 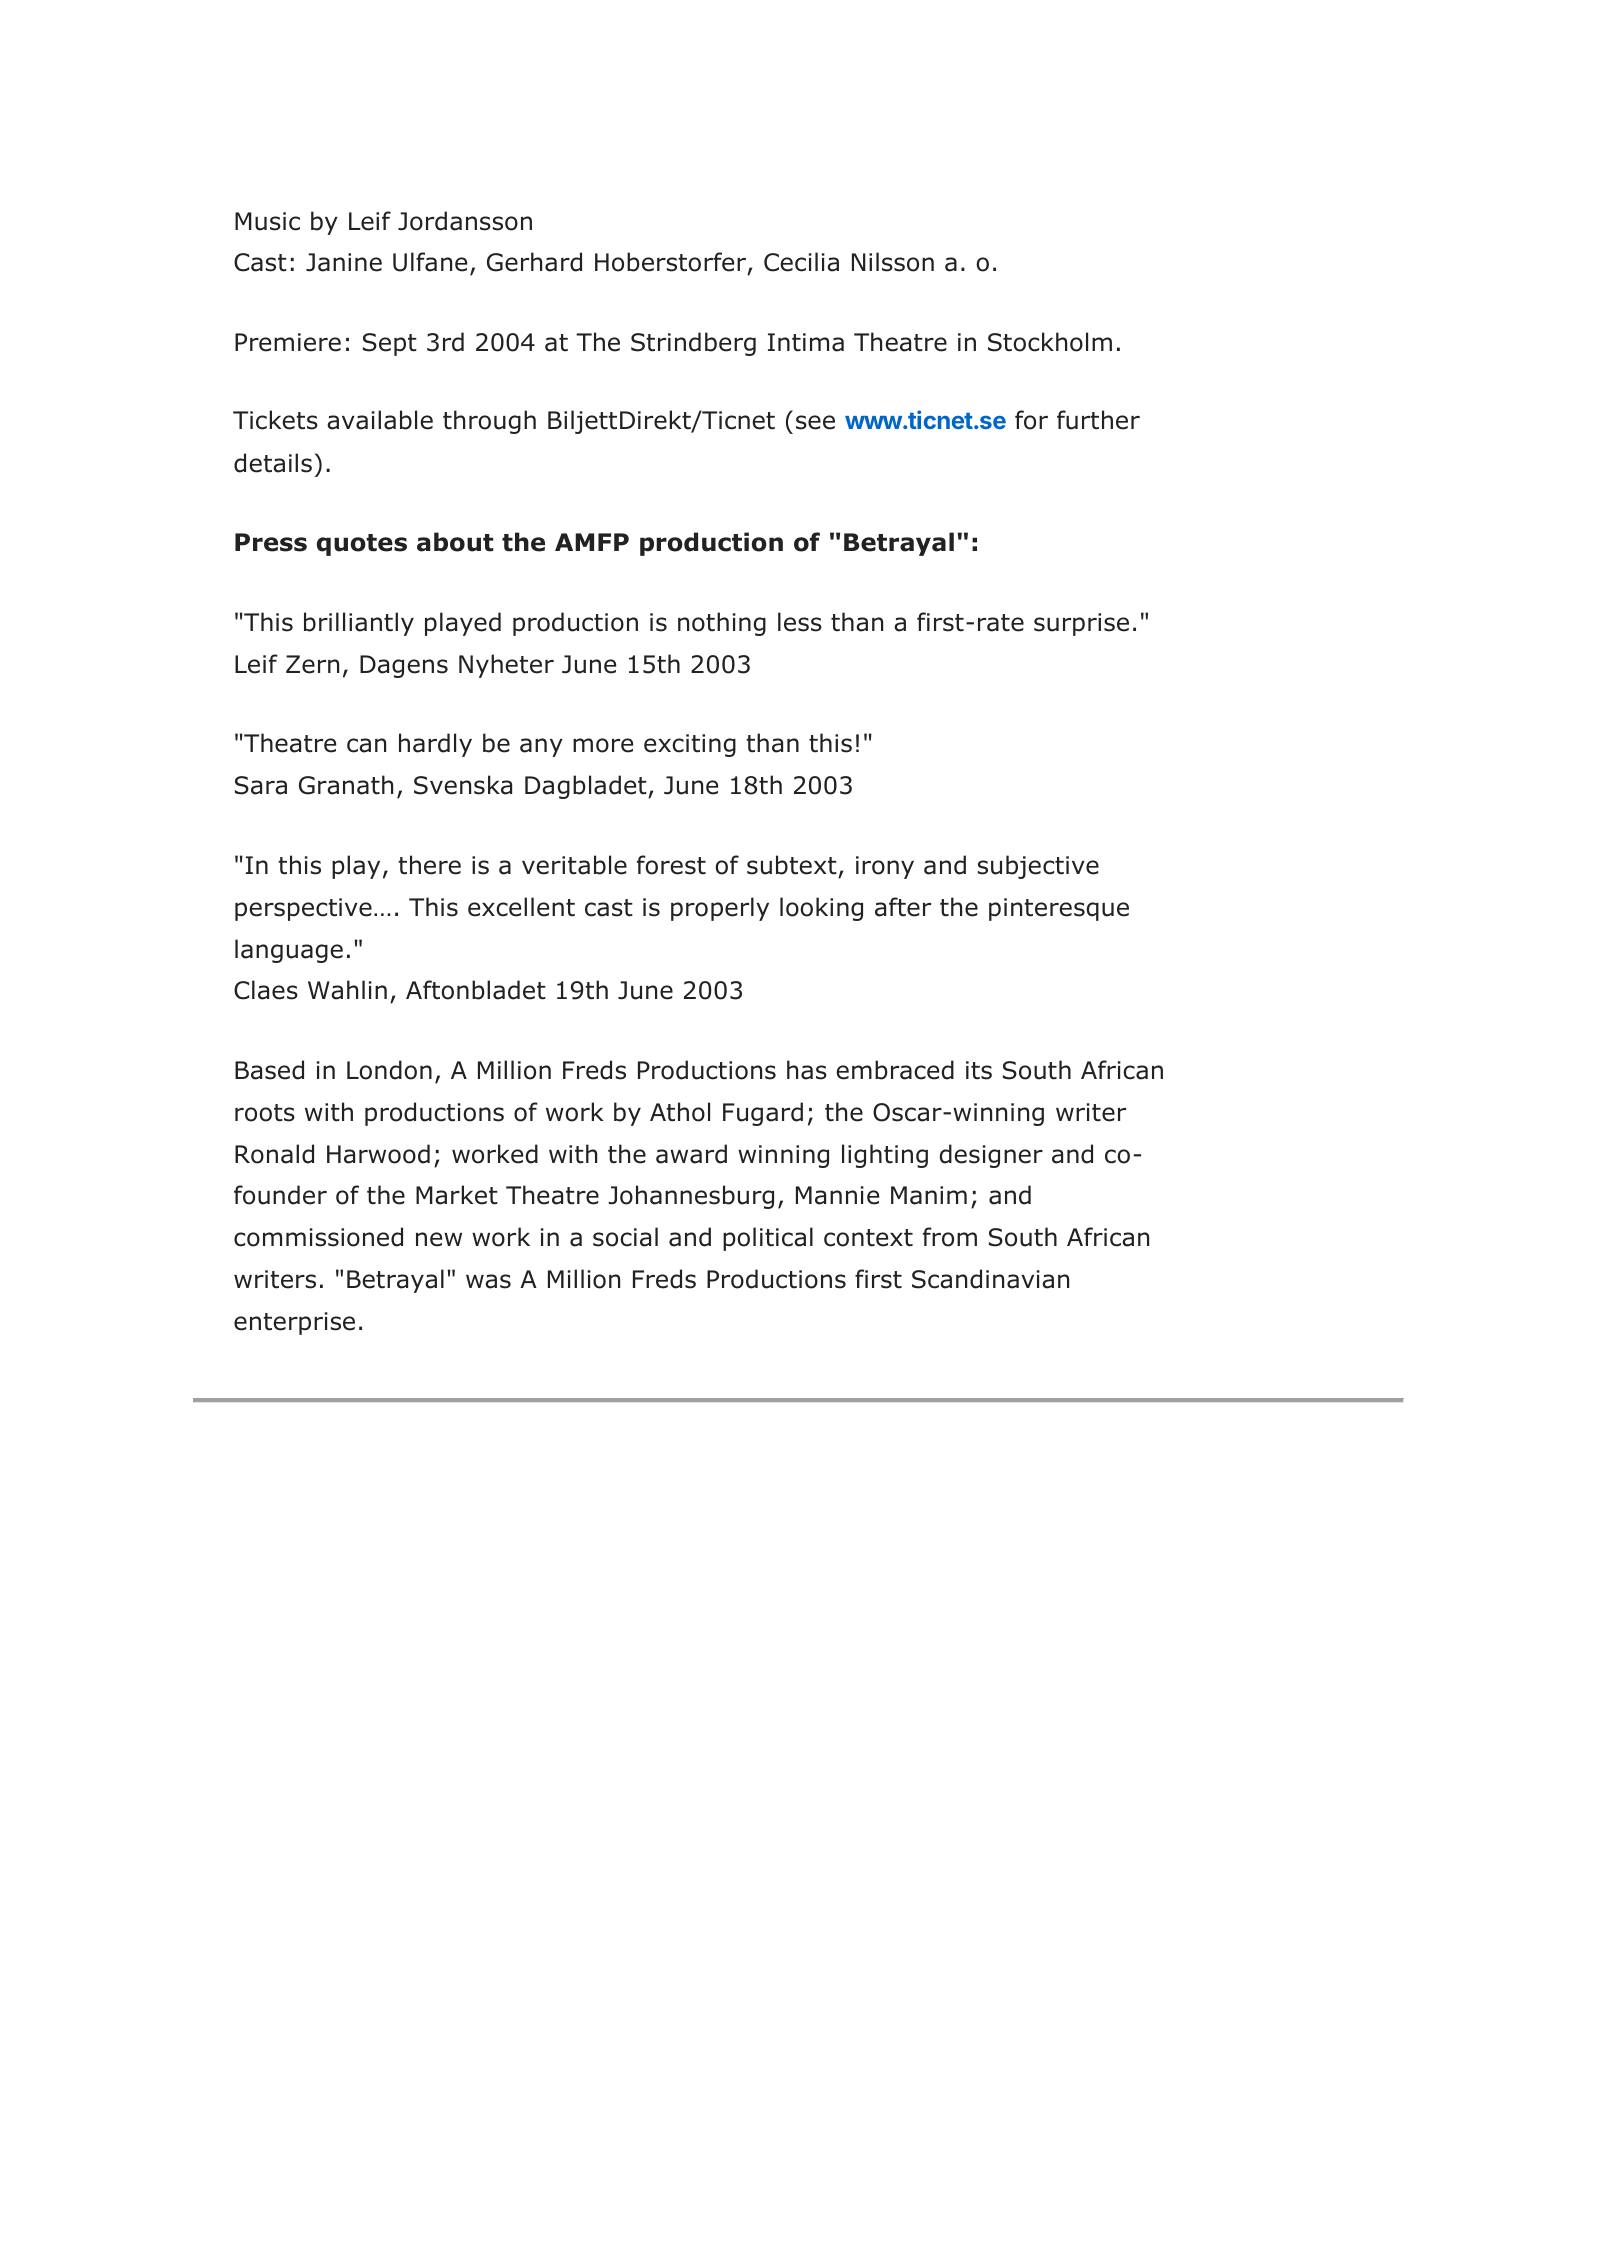 I want to click on Nilsson, so click(x=893, y=262).
